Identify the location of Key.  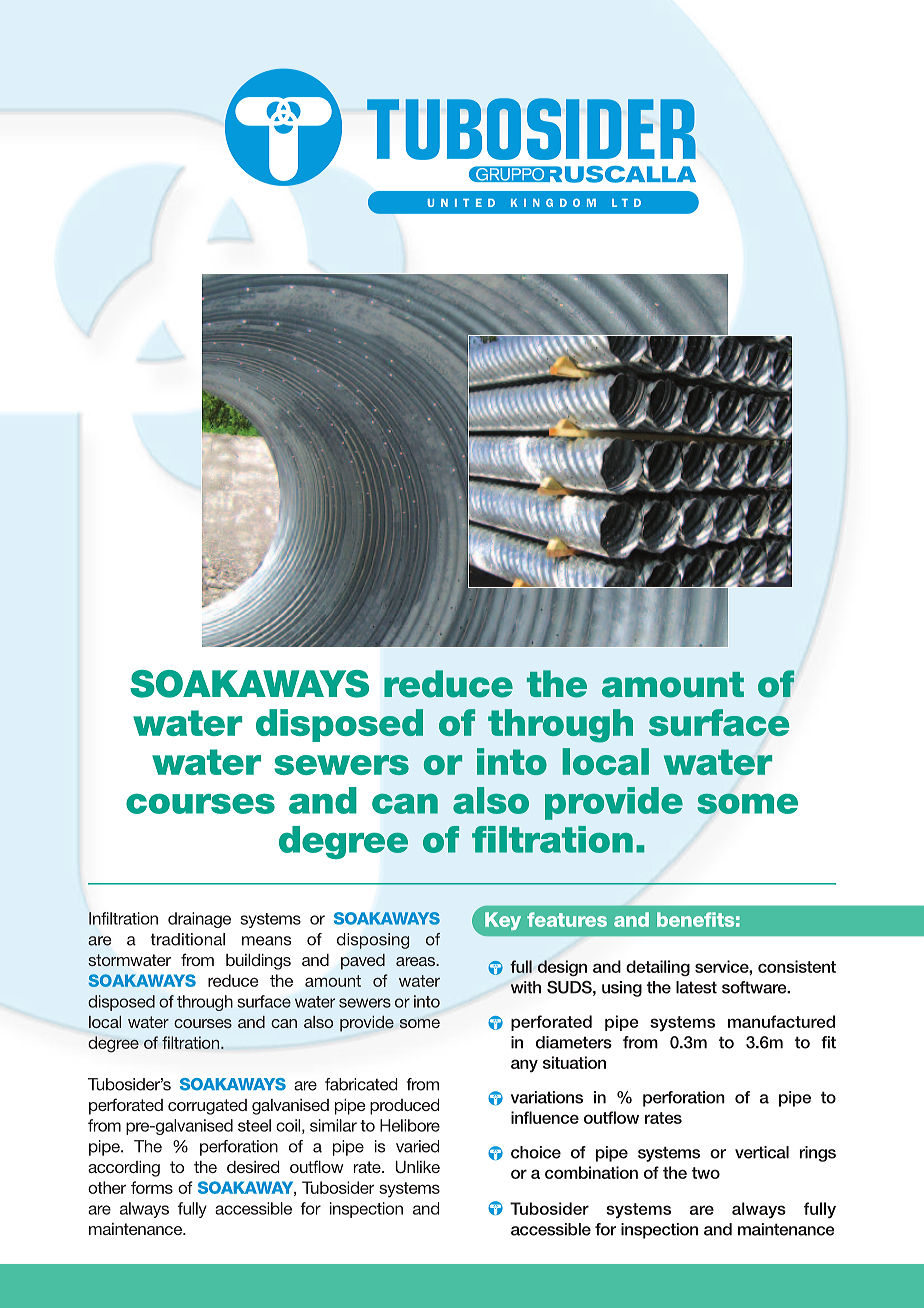
(503, 921).
